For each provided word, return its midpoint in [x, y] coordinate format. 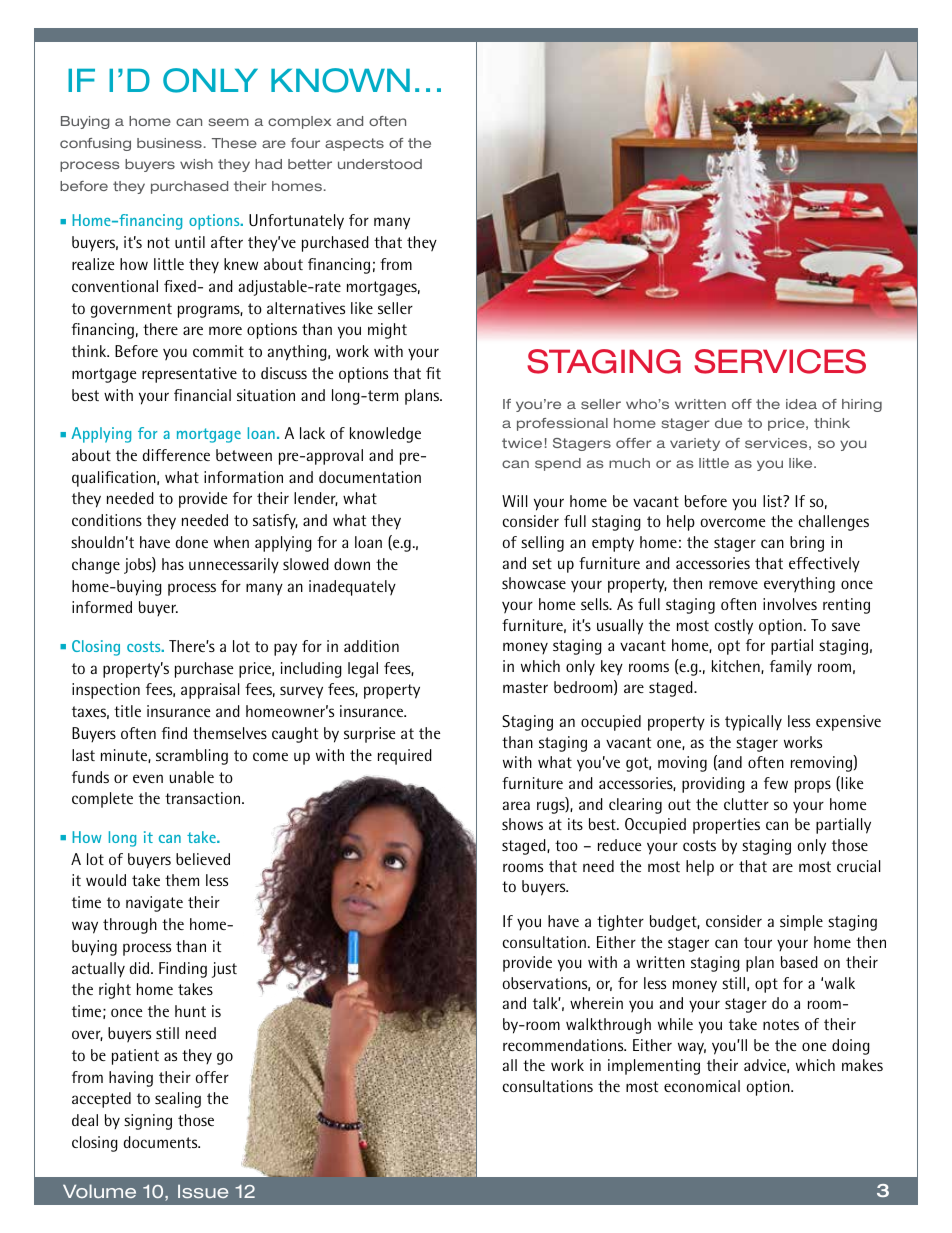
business [169, 143]
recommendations [564, 1045]
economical [702, 1086]
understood [380, 164]
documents [162, 1142]
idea [801, 404]
